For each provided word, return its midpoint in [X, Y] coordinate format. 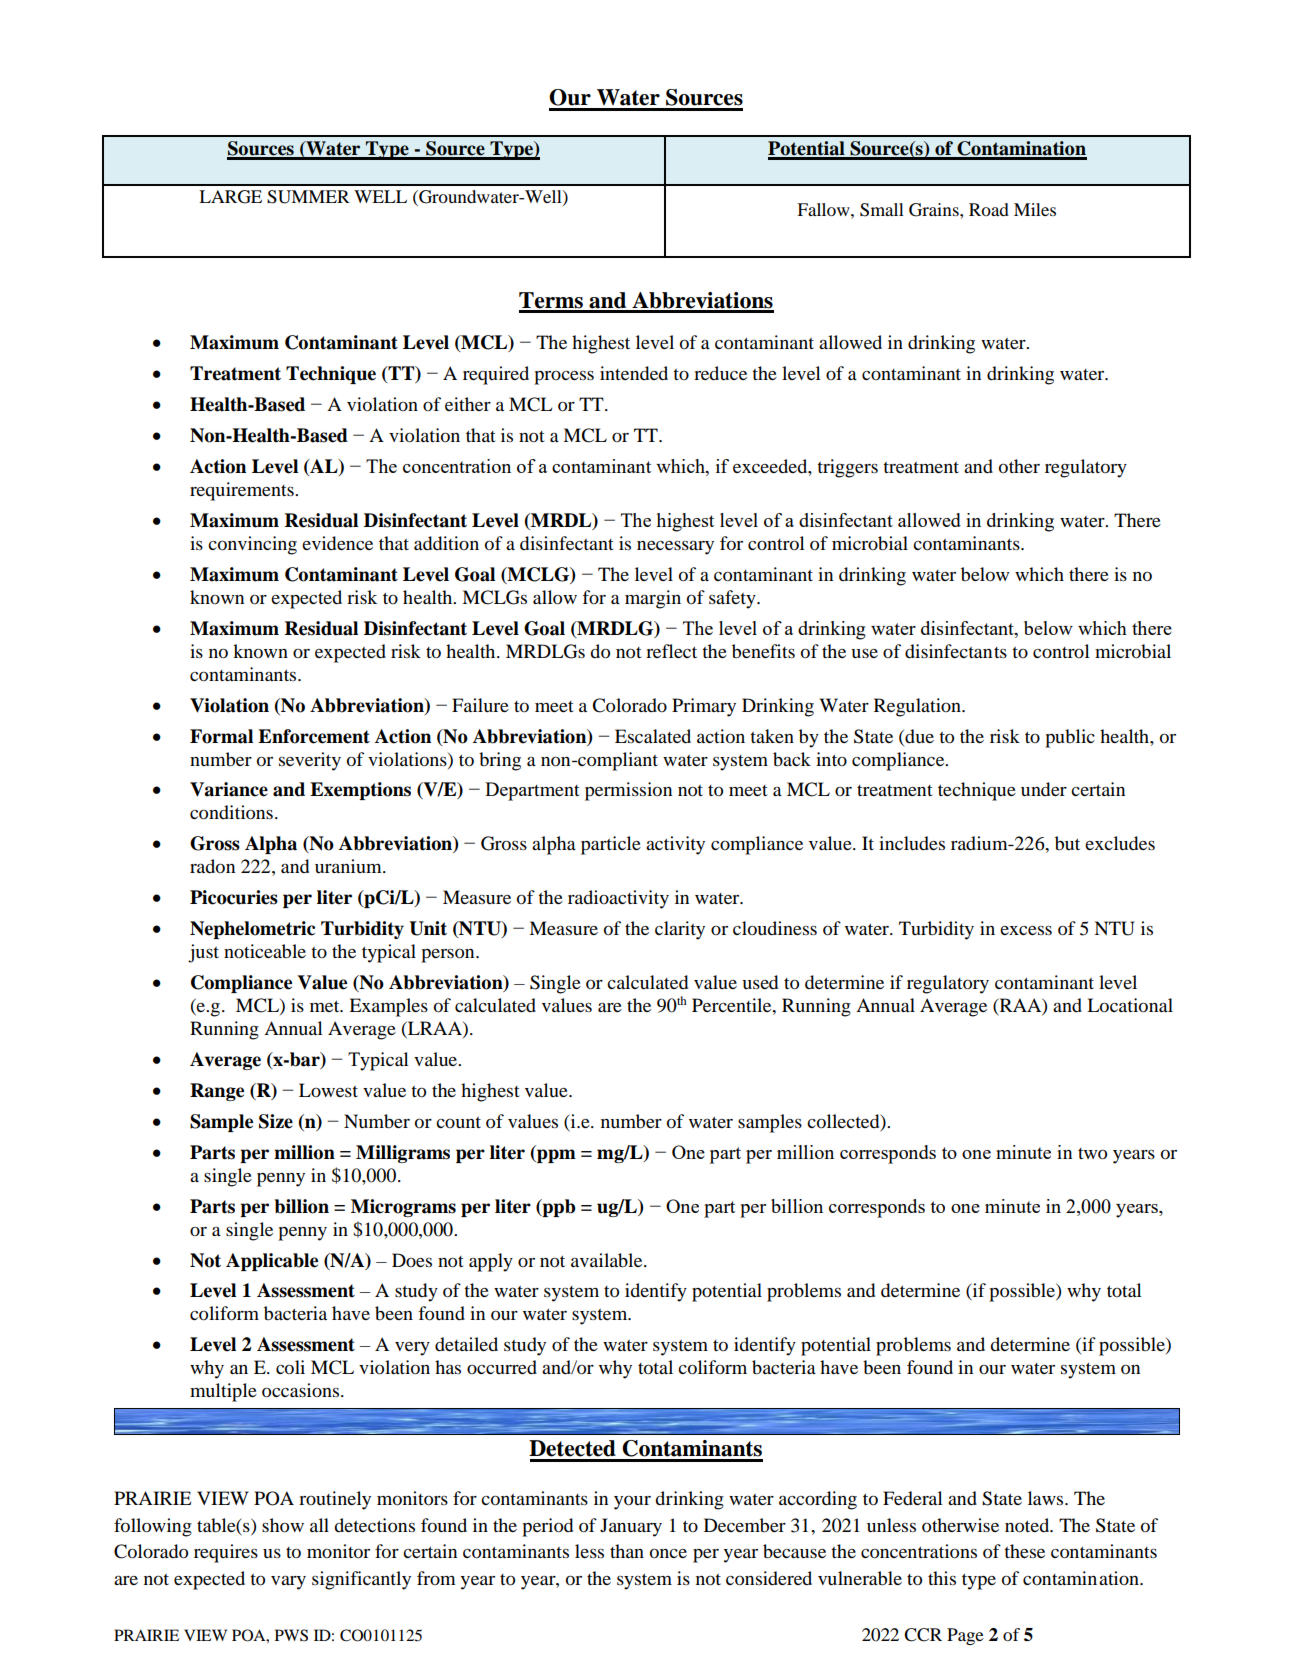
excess [1026, 930]
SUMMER [308, 197]
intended [634, 373]
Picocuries [234, 897]
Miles [1035, 209]
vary [288, 1582]
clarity [680, 930]
